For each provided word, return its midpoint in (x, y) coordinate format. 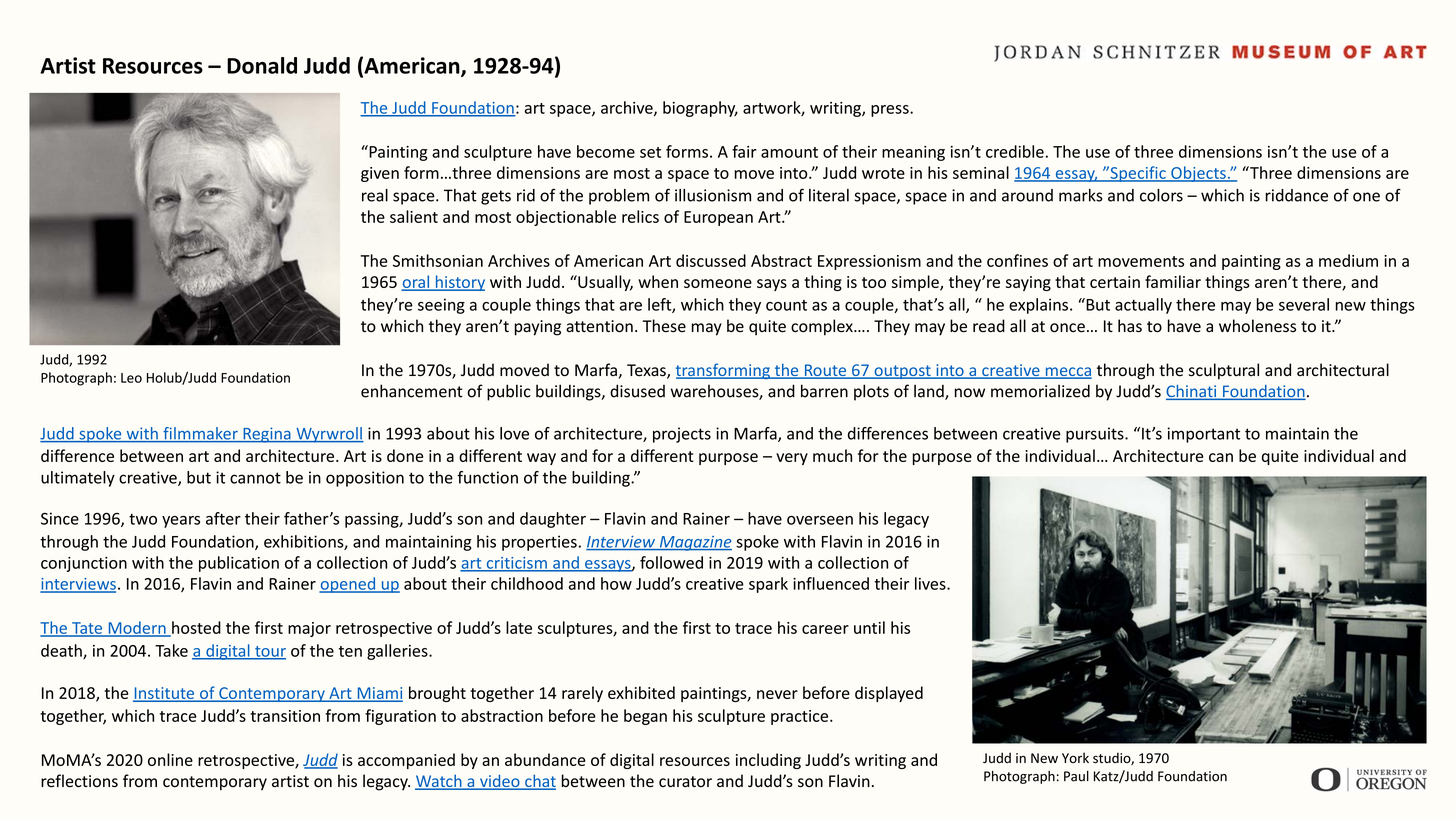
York (1075, 757)
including (768, 761)
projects (682, 435)
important (1204, 435)
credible (1015, 151)
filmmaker (200, 434)
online (170, 759)
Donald (262, 65)
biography (700, 109)
